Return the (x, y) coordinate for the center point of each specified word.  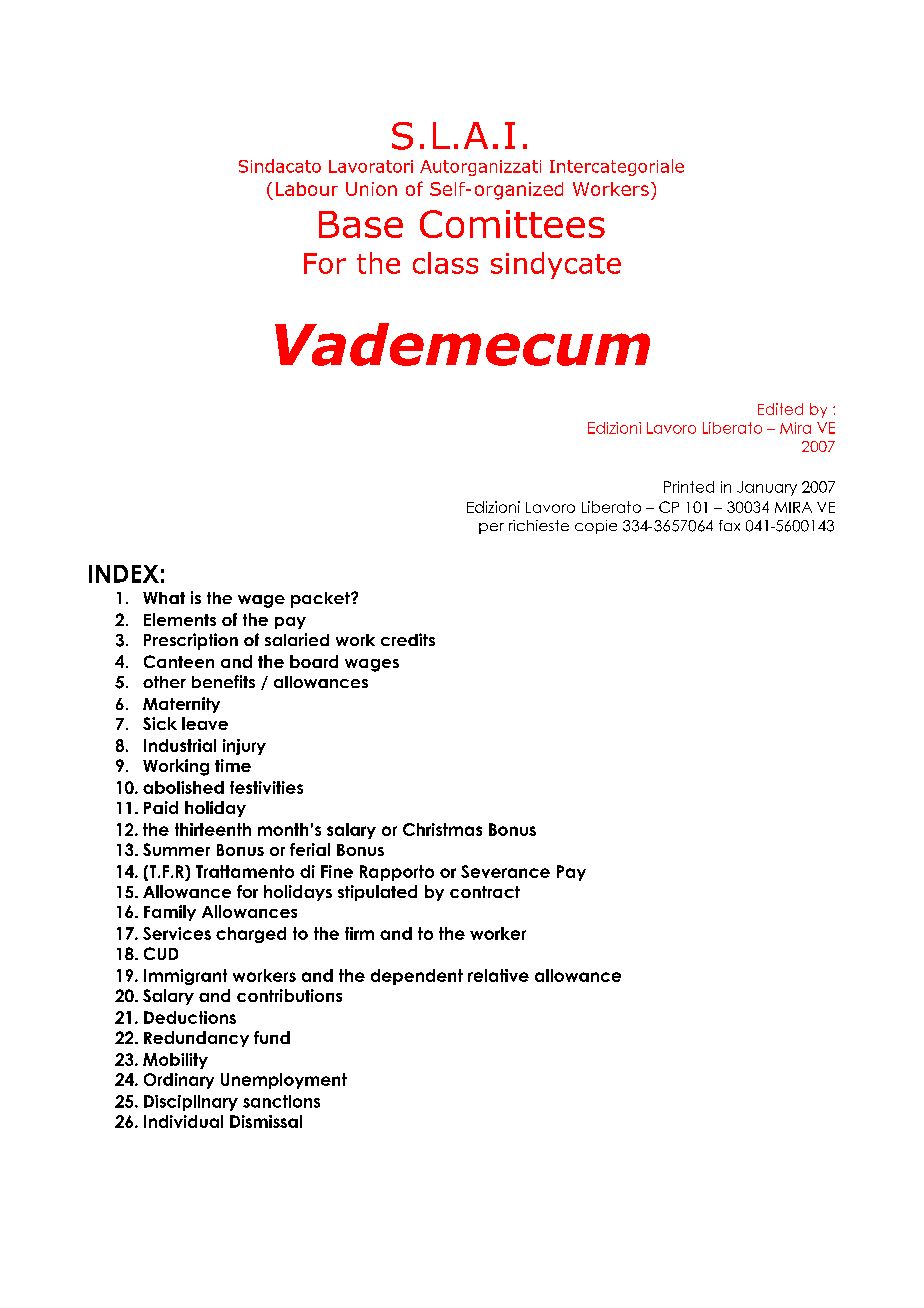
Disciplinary (191, 1103)
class (445, 263)
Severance (505, 871)
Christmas (442, 829)
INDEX (124, 574)
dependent (417, 977)
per (491, 528)
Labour (307, 189)
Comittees (512, 224)
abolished (183, 787)
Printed (689, 487)
